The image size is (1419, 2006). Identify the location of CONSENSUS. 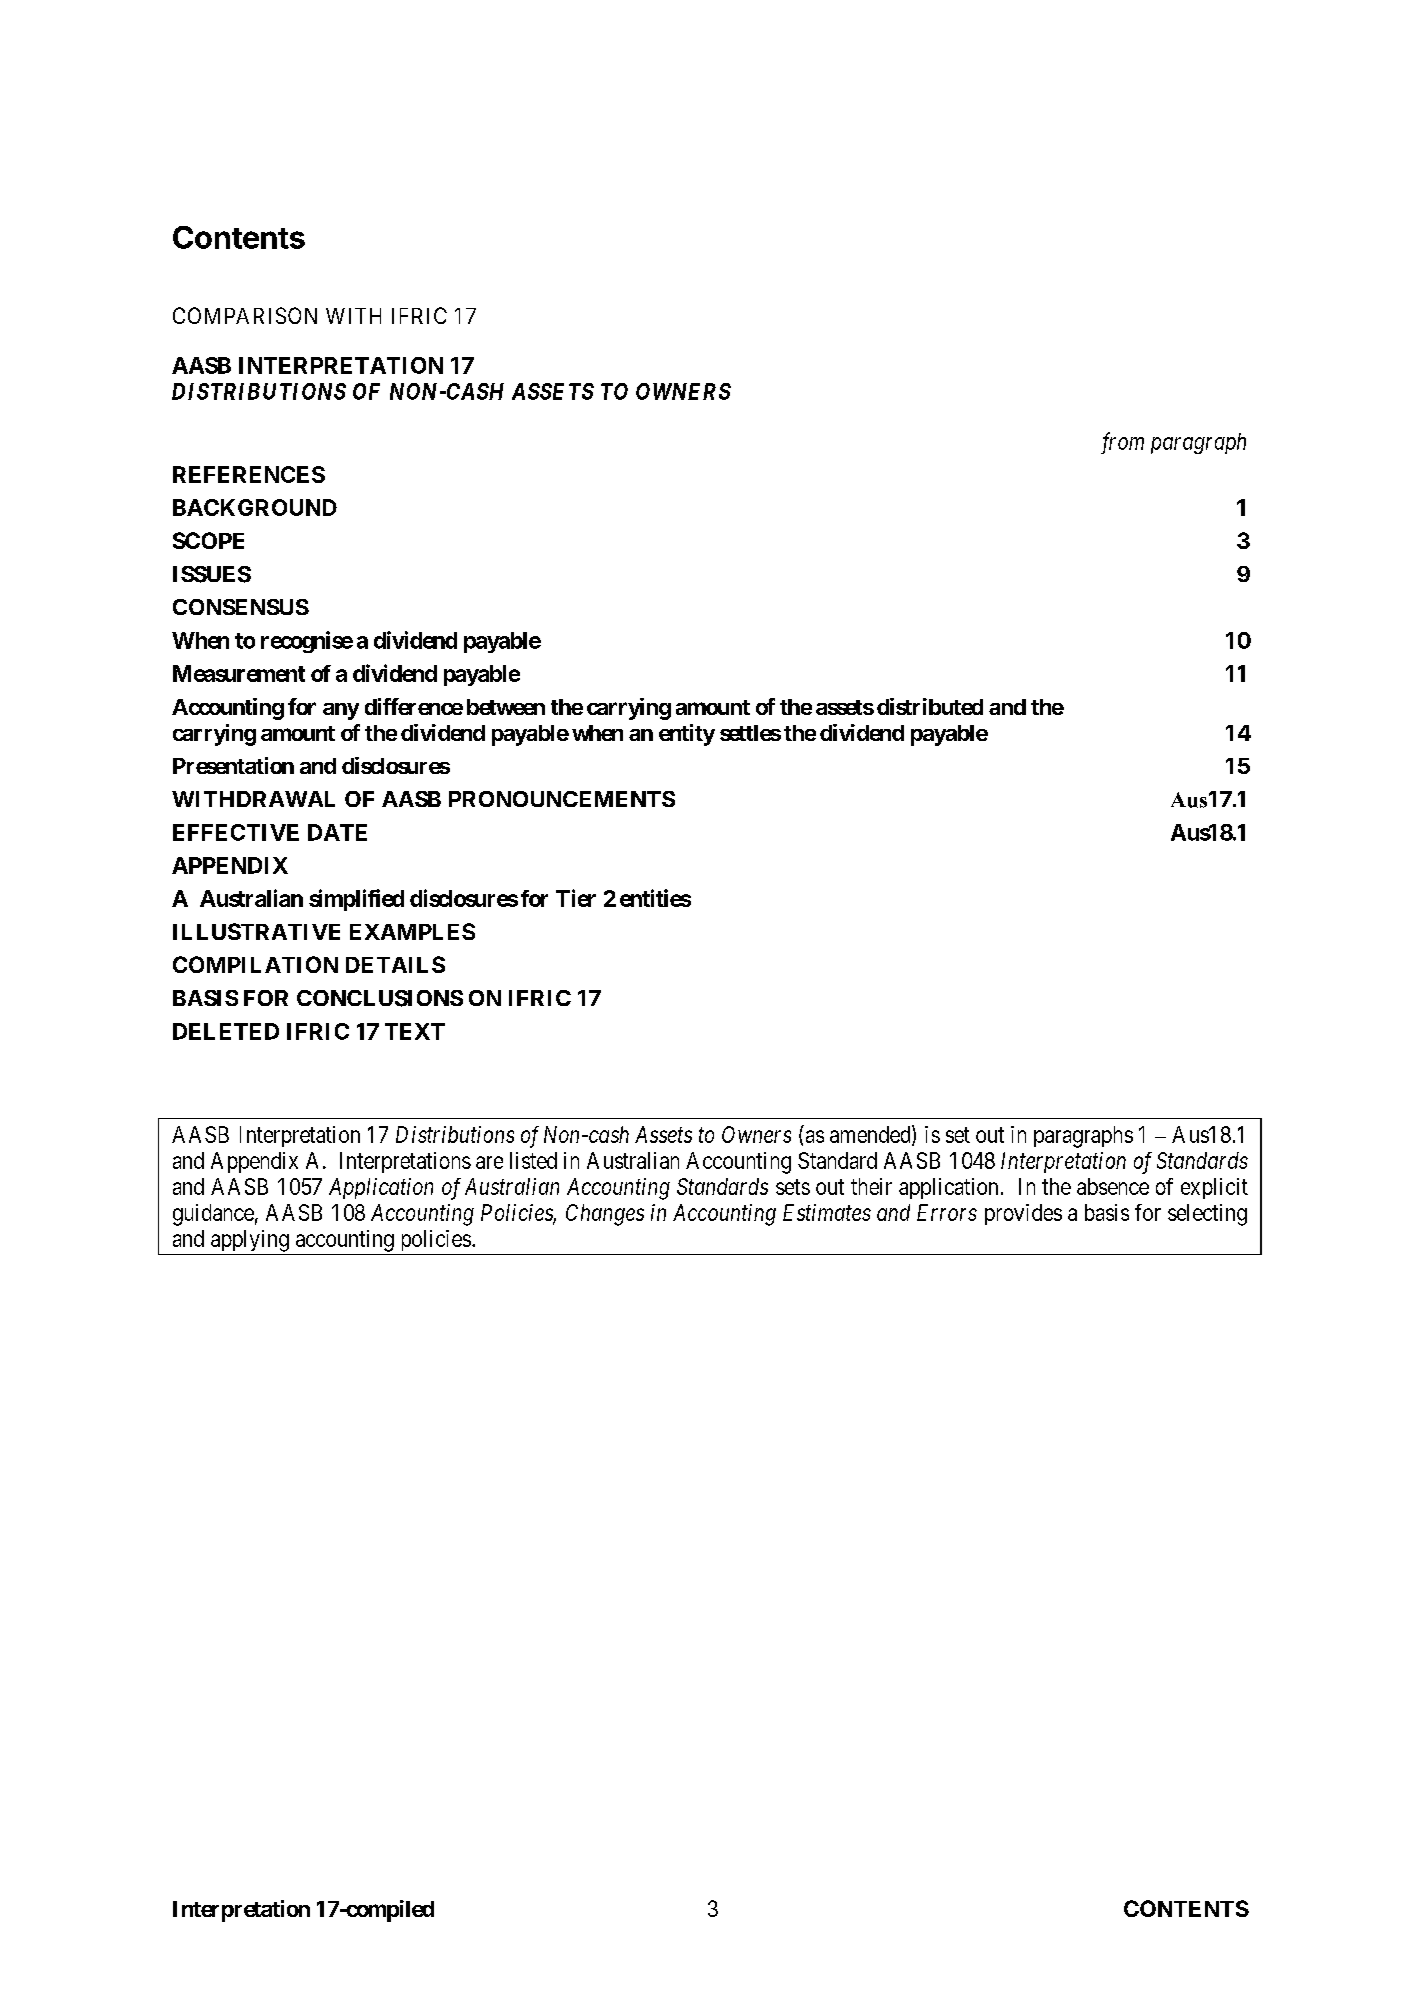
(241, 607).
